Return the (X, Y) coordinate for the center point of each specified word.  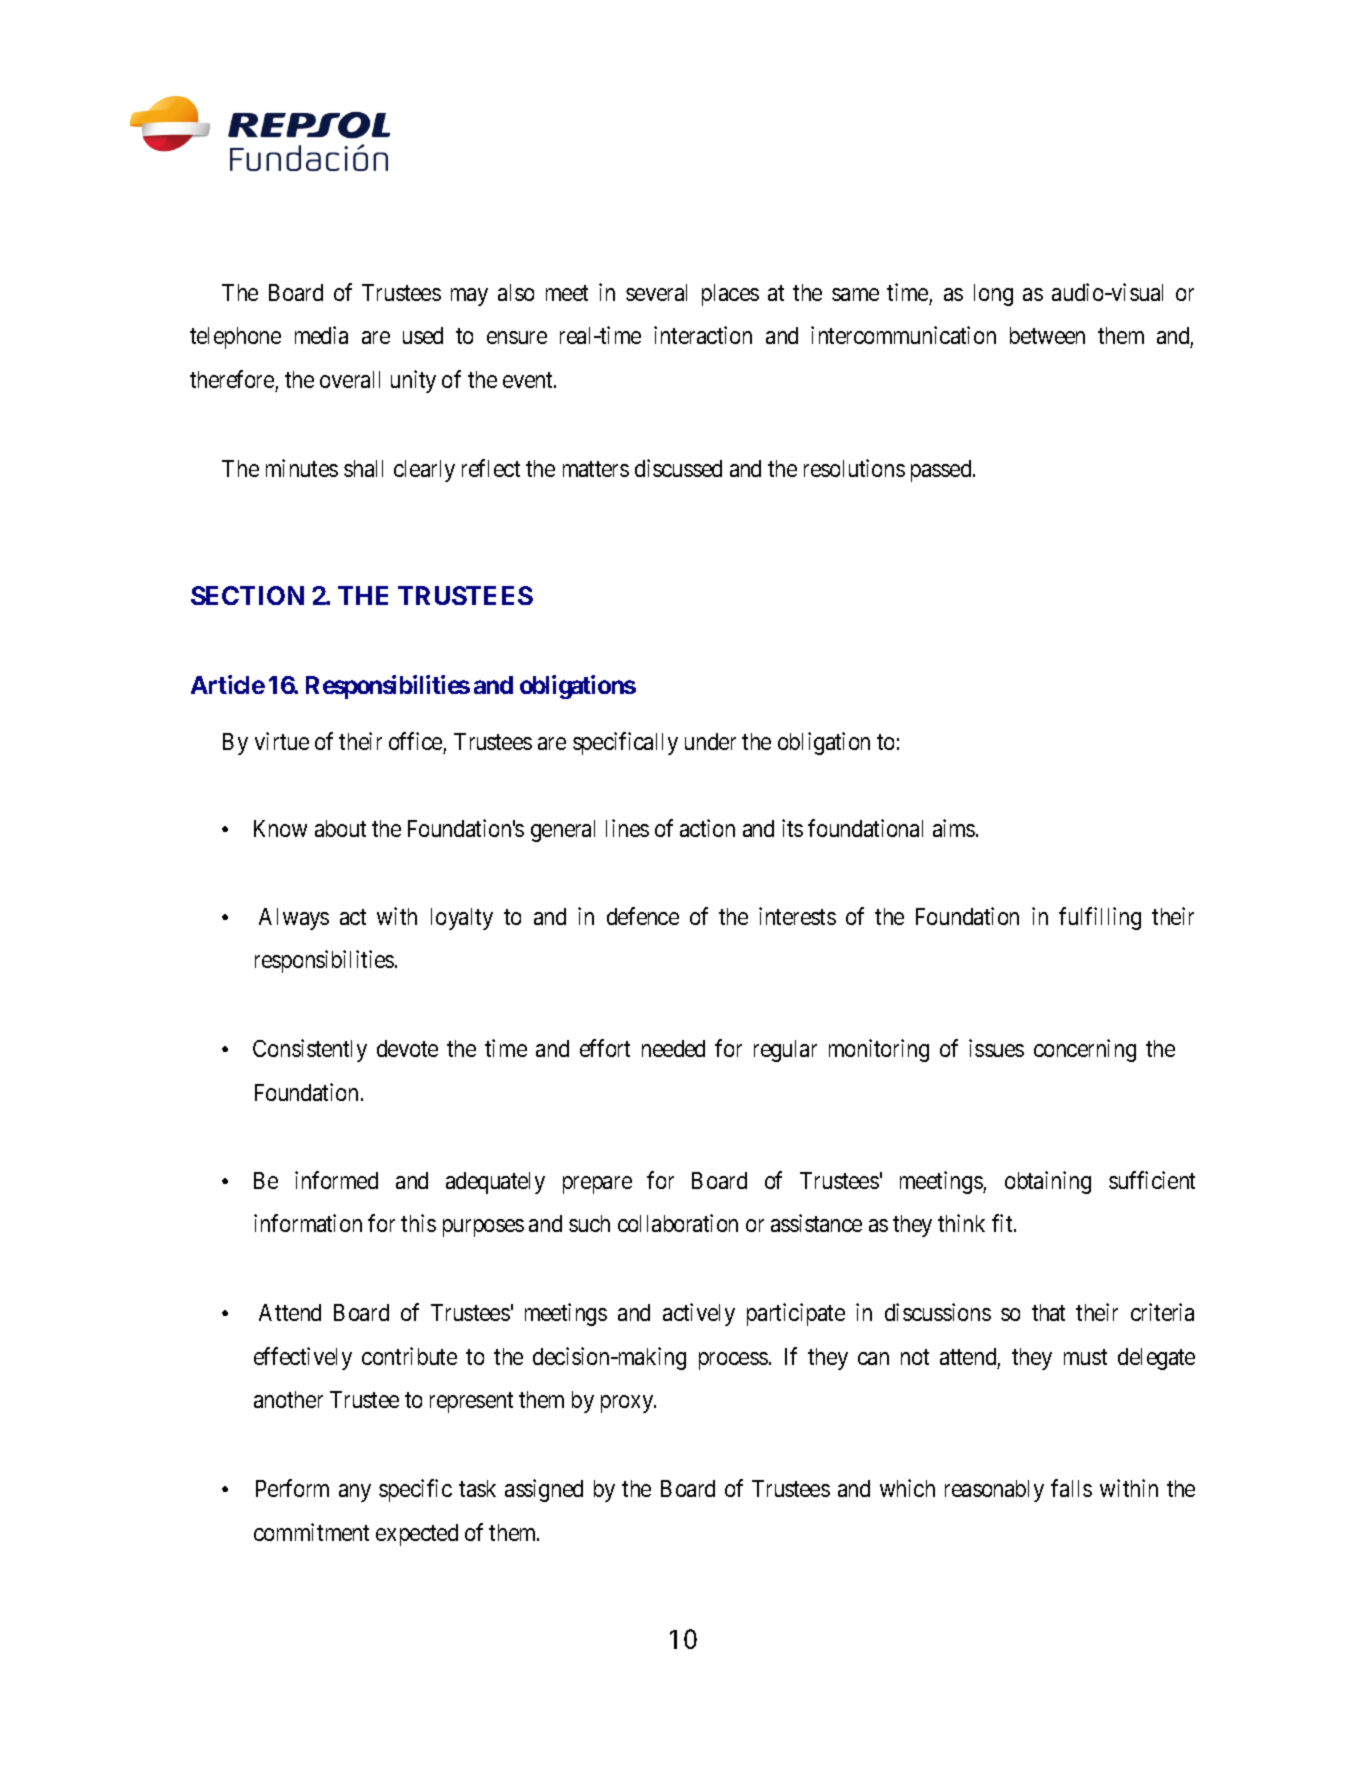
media (321, 335)
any (355, 1493)
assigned (544, 1490)
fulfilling (1100, 918)
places (730, 295)
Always (294, 919)
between (1047, 335)
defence (643, 916)
